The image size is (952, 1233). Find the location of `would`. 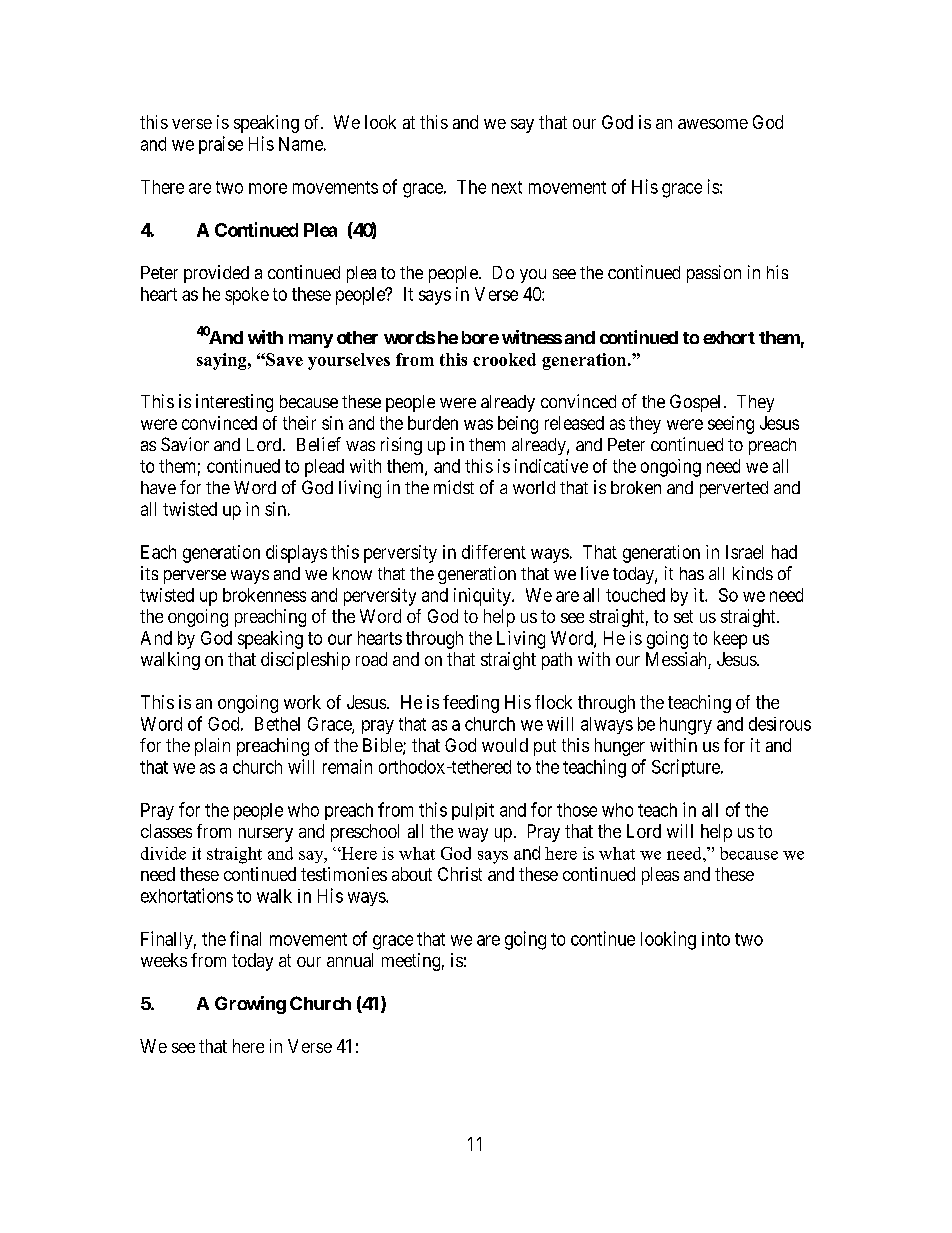

would is located at coordinates (505, 745).
